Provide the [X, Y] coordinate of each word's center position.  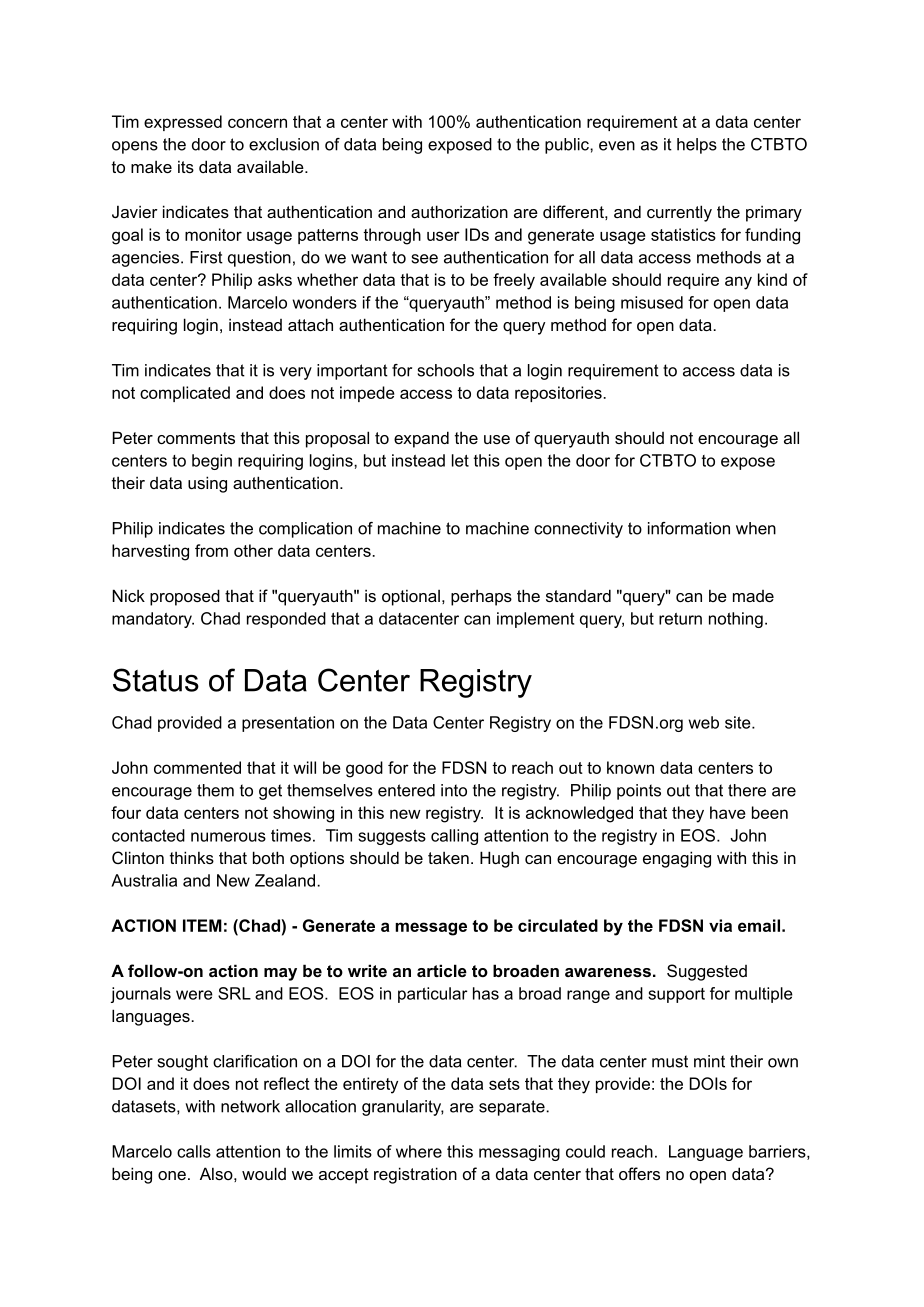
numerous [228, 837]
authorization [459, 211]
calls [194, 1151]
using [207, 484]
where [419, 1151]
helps [697, 146]
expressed [183, 123]
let [460, 460]
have [728, 812]
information [689, 528]
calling [454, 837]
